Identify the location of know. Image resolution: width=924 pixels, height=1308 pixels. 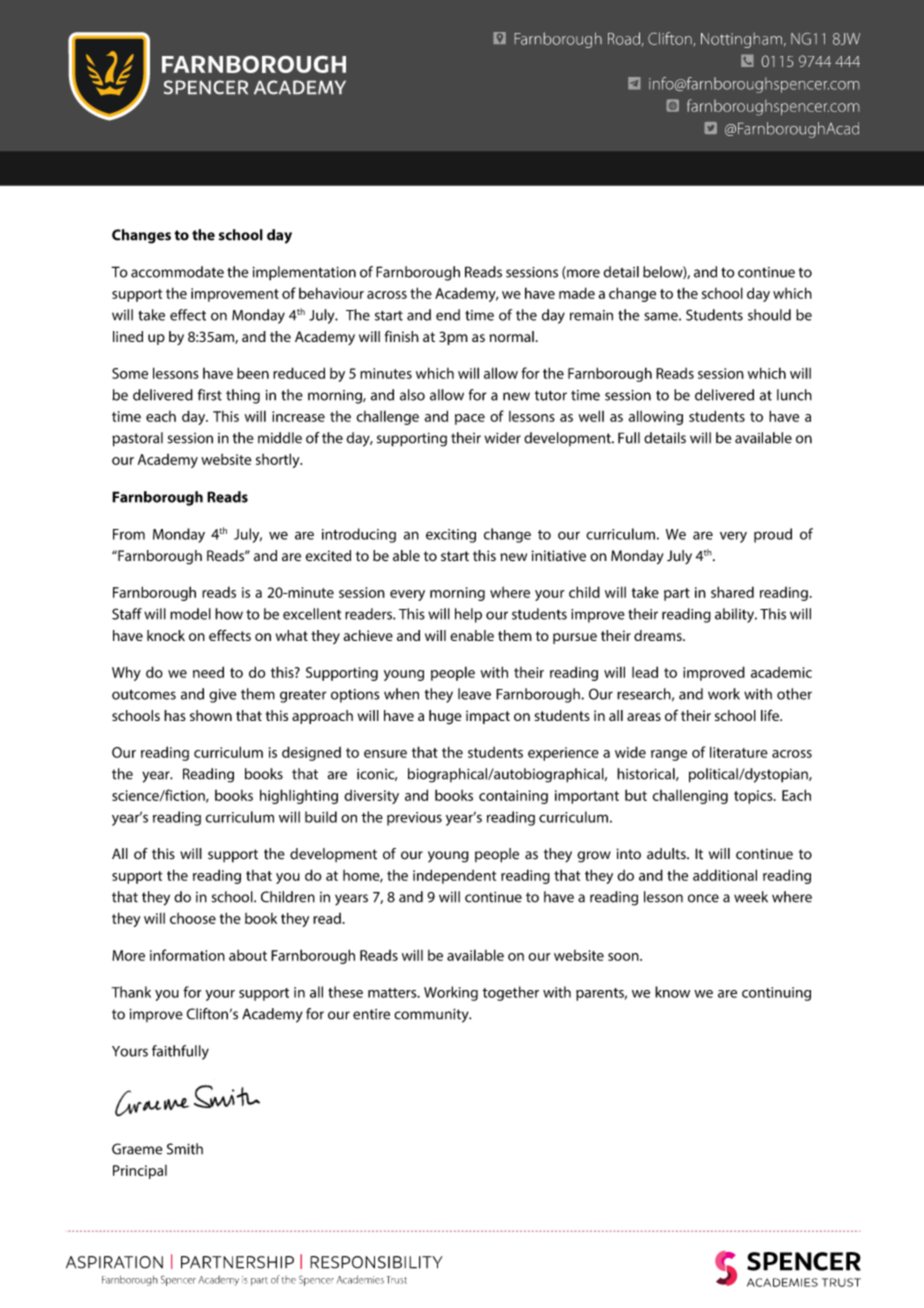
(672, 992).
